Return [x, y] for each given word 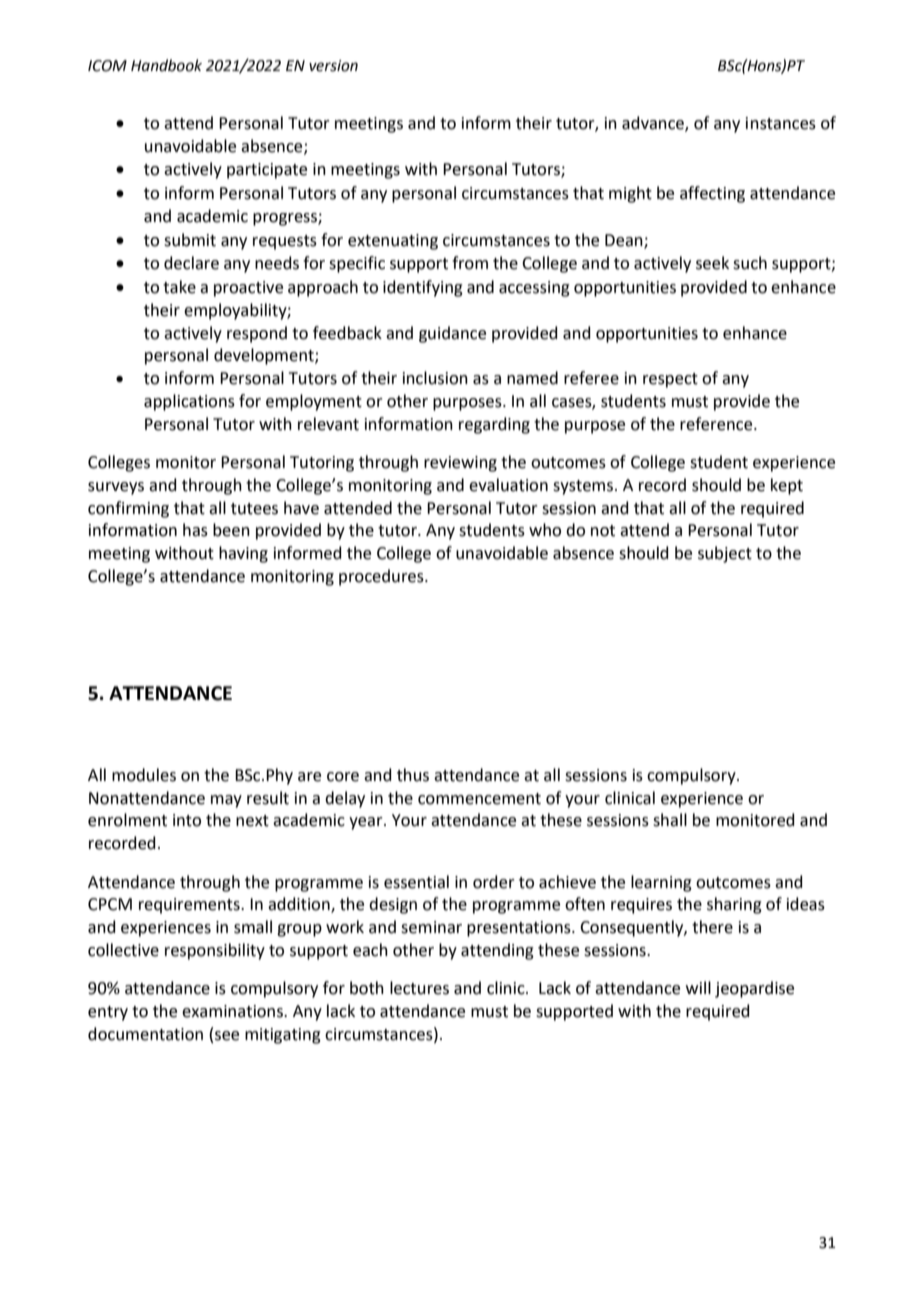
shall [670, 820]
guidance [452, 334]
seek [712, 263]
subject [725, 554]
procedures [382, 577]
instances [781, 123]
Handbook [166, 65]
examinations [233, 1011]
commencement [479, 799]
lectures [419, 988]
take [179, 287]
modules [144, 775]
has [195, 530]
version [333, 66]
